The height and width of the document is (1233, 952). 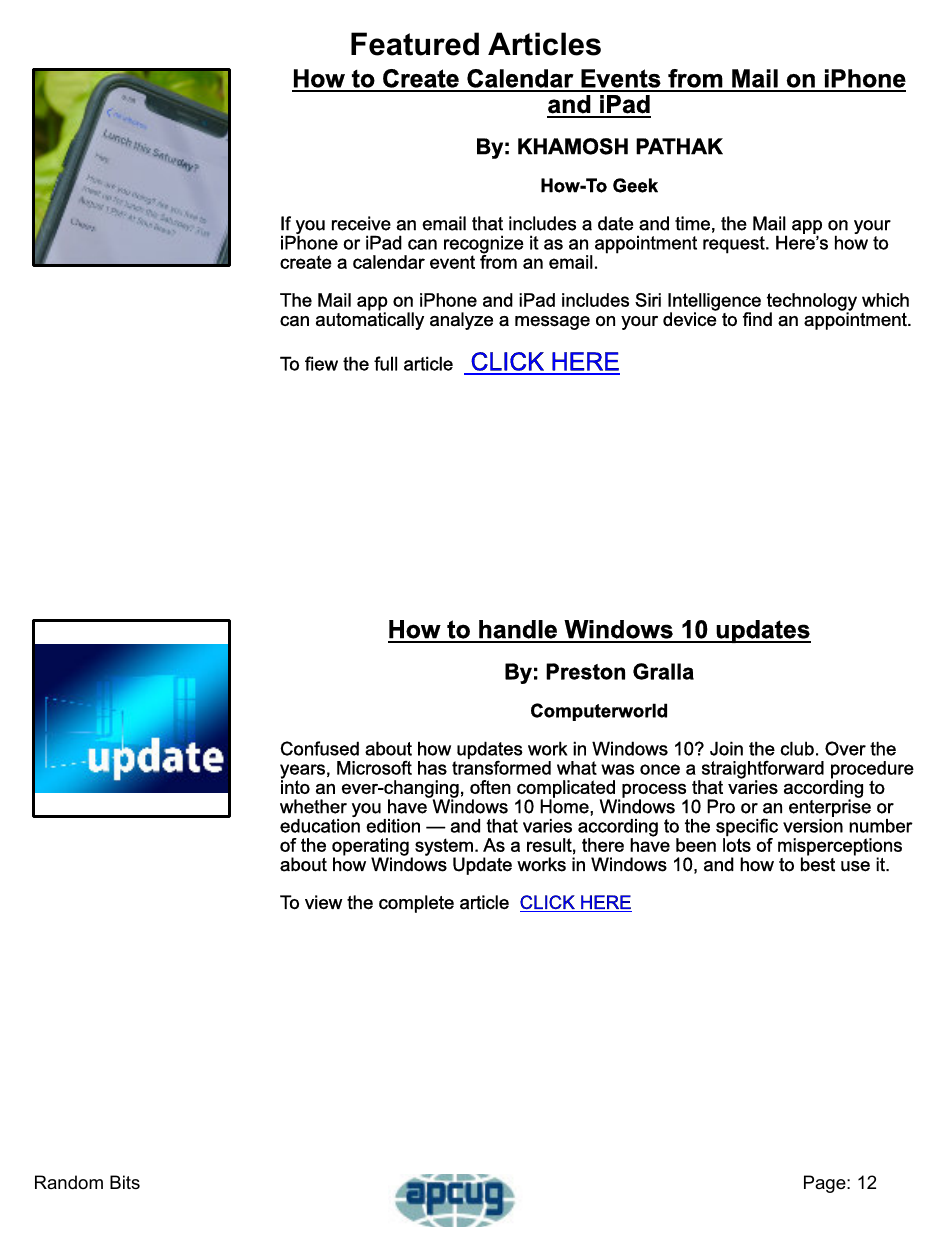 What do you see at coordinates (818, 863) in the document?
I see `best` at bounding box center [818, 863].
